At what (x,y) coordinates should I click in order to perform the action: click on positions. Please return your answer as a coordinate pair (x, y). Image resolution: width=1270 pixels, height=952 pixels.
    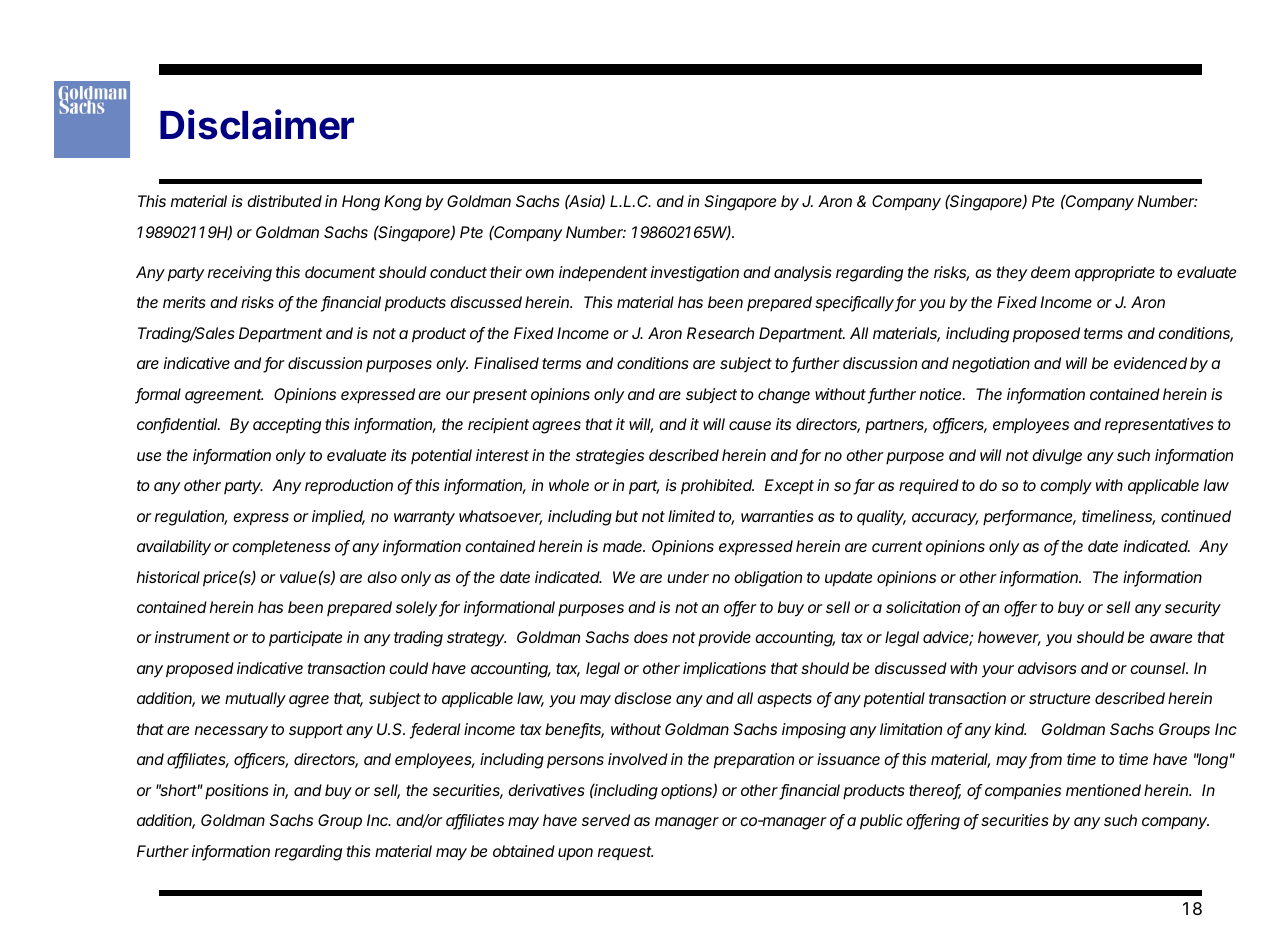
    Looking at the image, I should click on (237, 792).
